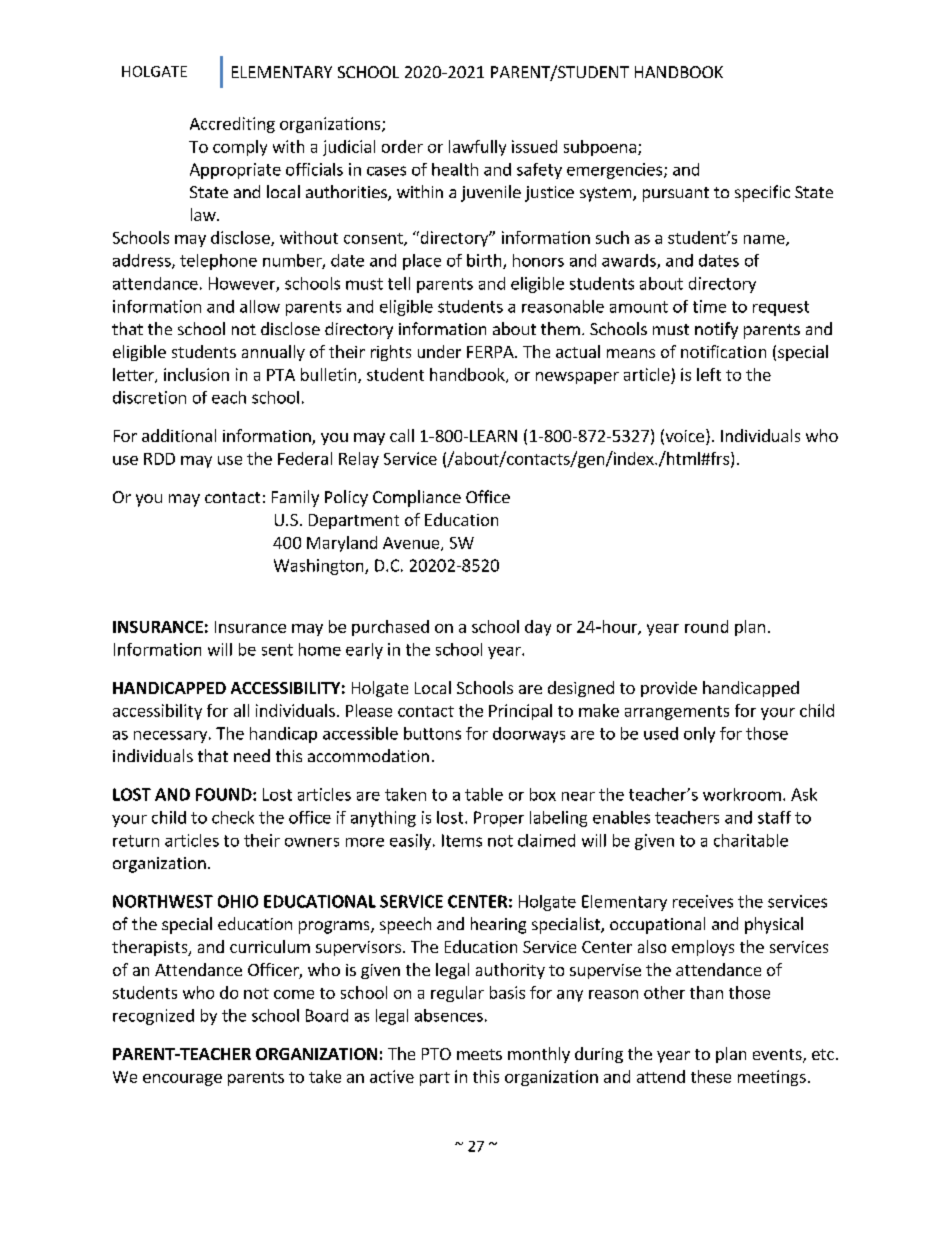 Image resolution: width=952 pixels, height=1233 pixels. What do you see at coordinates (778, 1056) in the document?
I see `events` at bounding box center [778, 1056].
